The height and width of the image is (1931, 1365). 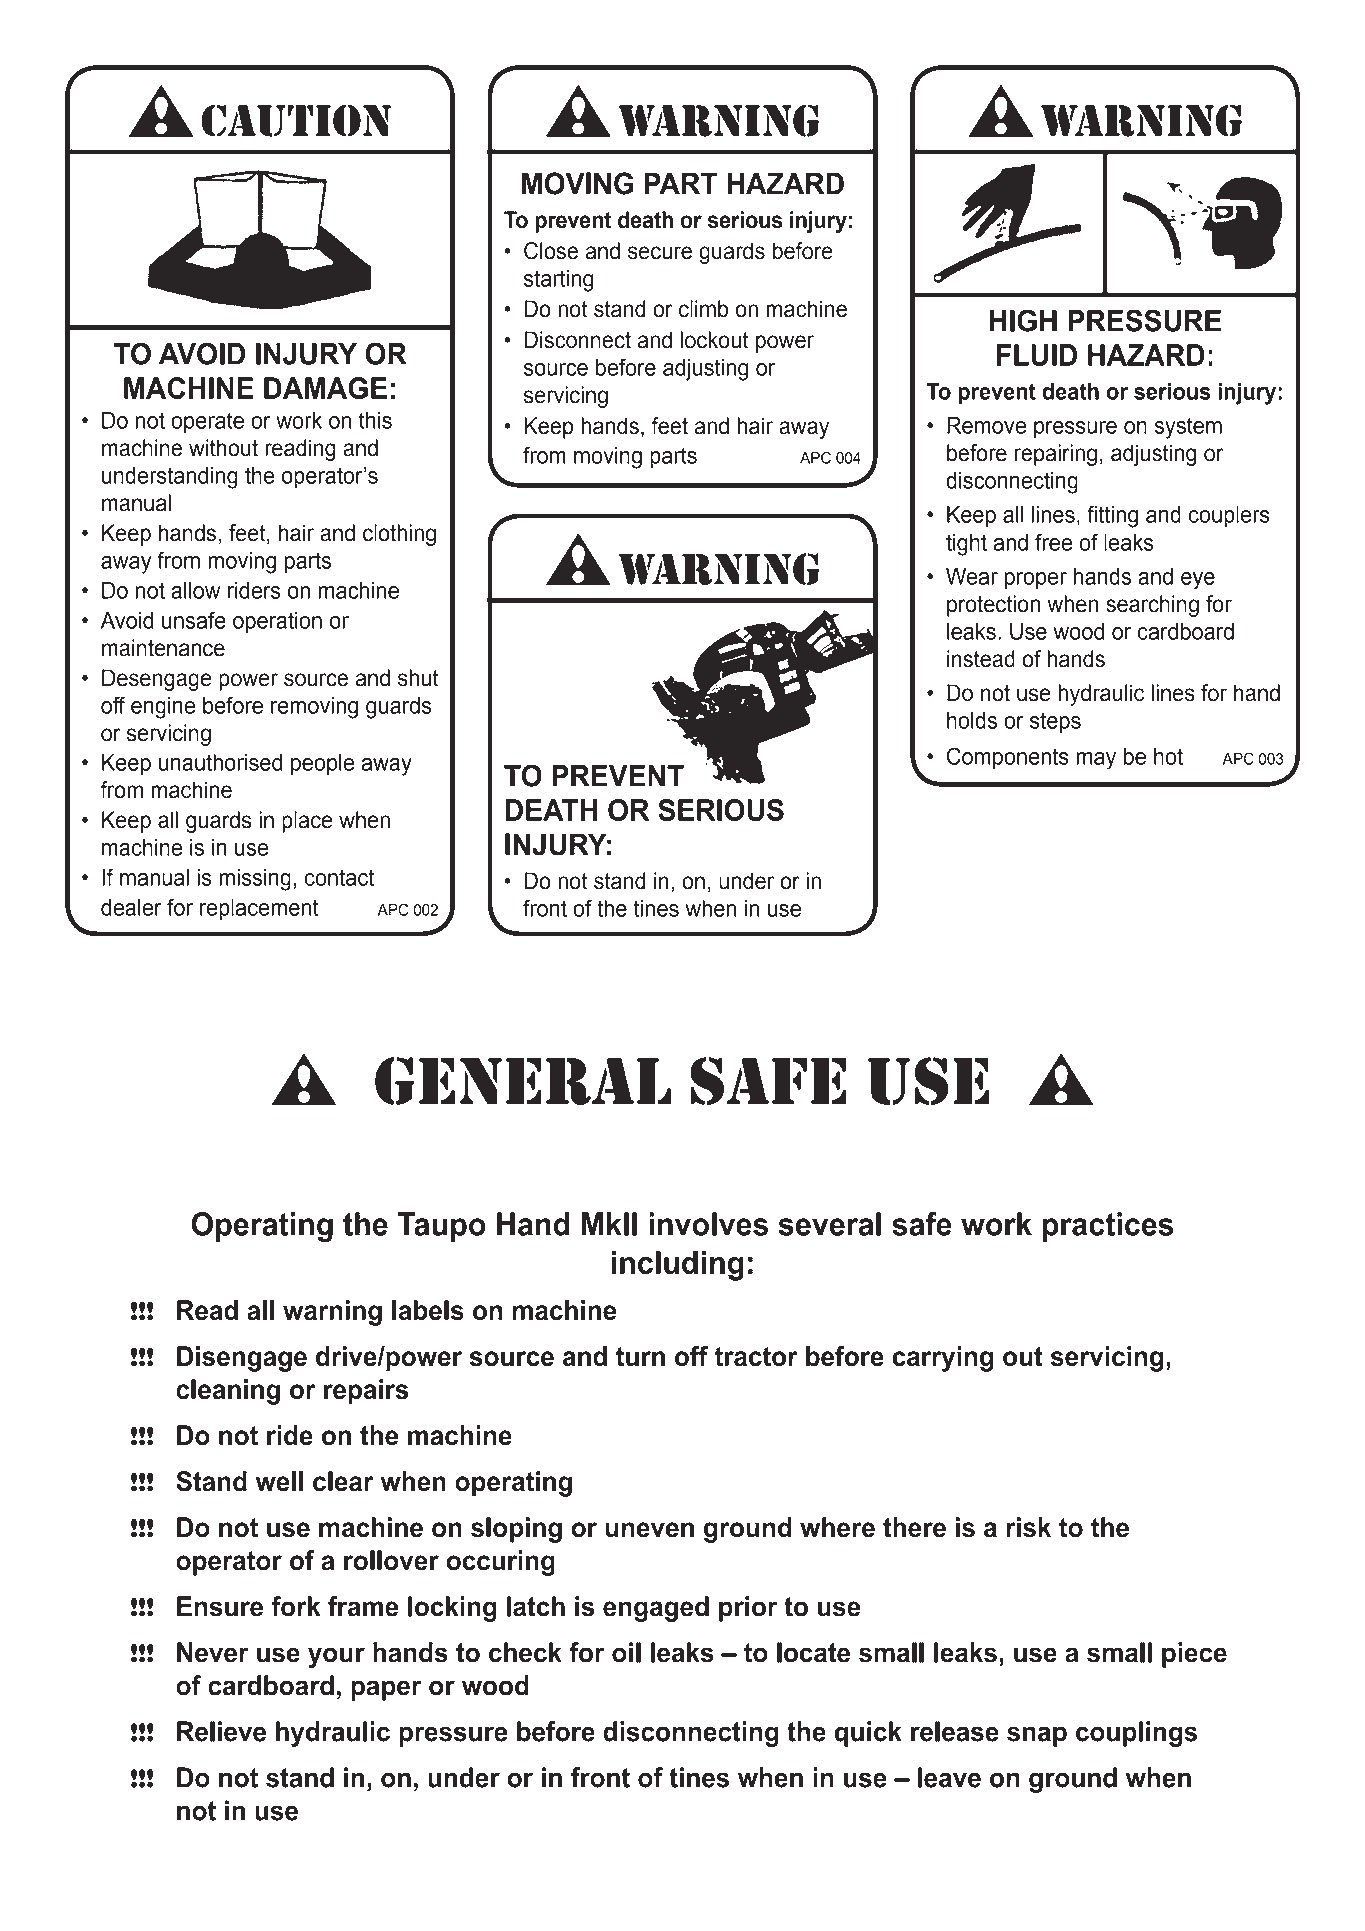 I want to click on HIGH, so click(x=1023, y=320).
